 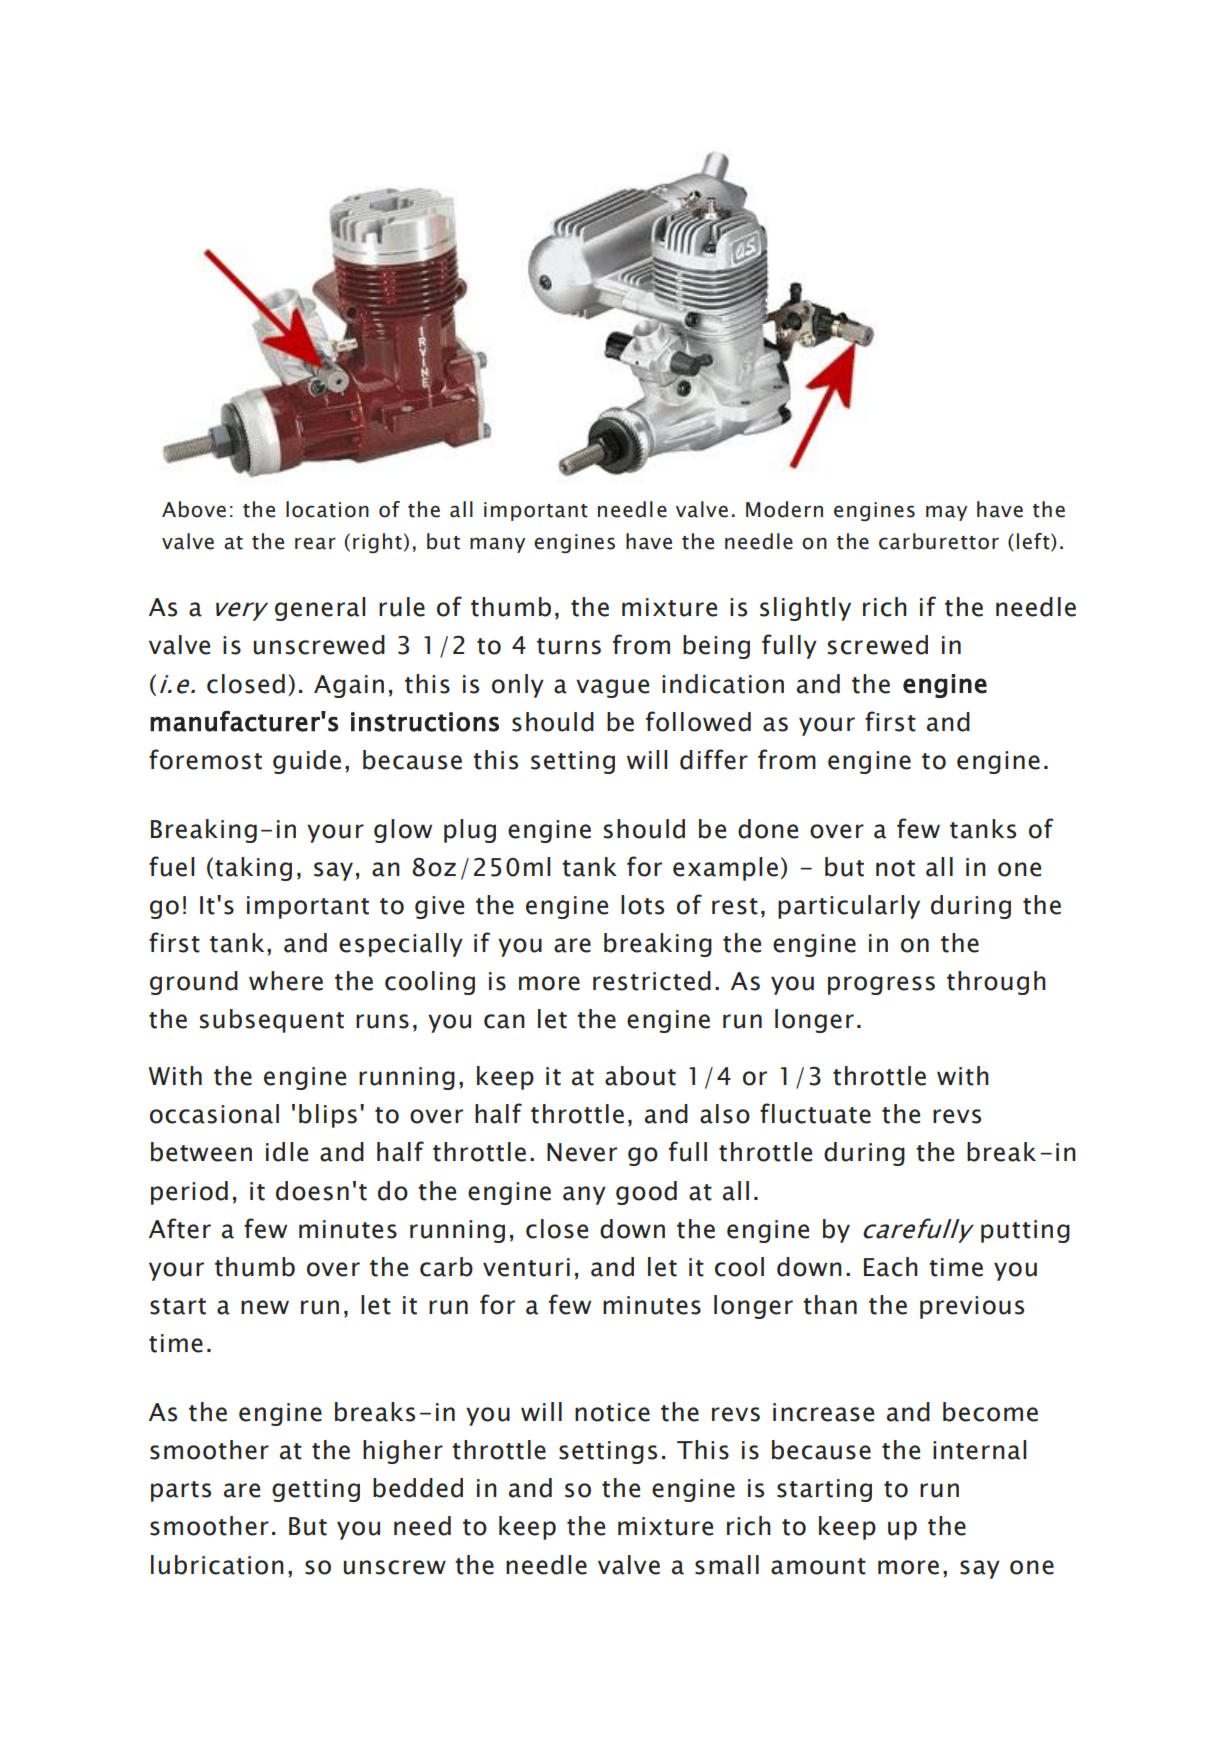 What do you see at coordinates (646, 1193) in the screenshot?
I see `good` at bounding box center [646, 1193].
